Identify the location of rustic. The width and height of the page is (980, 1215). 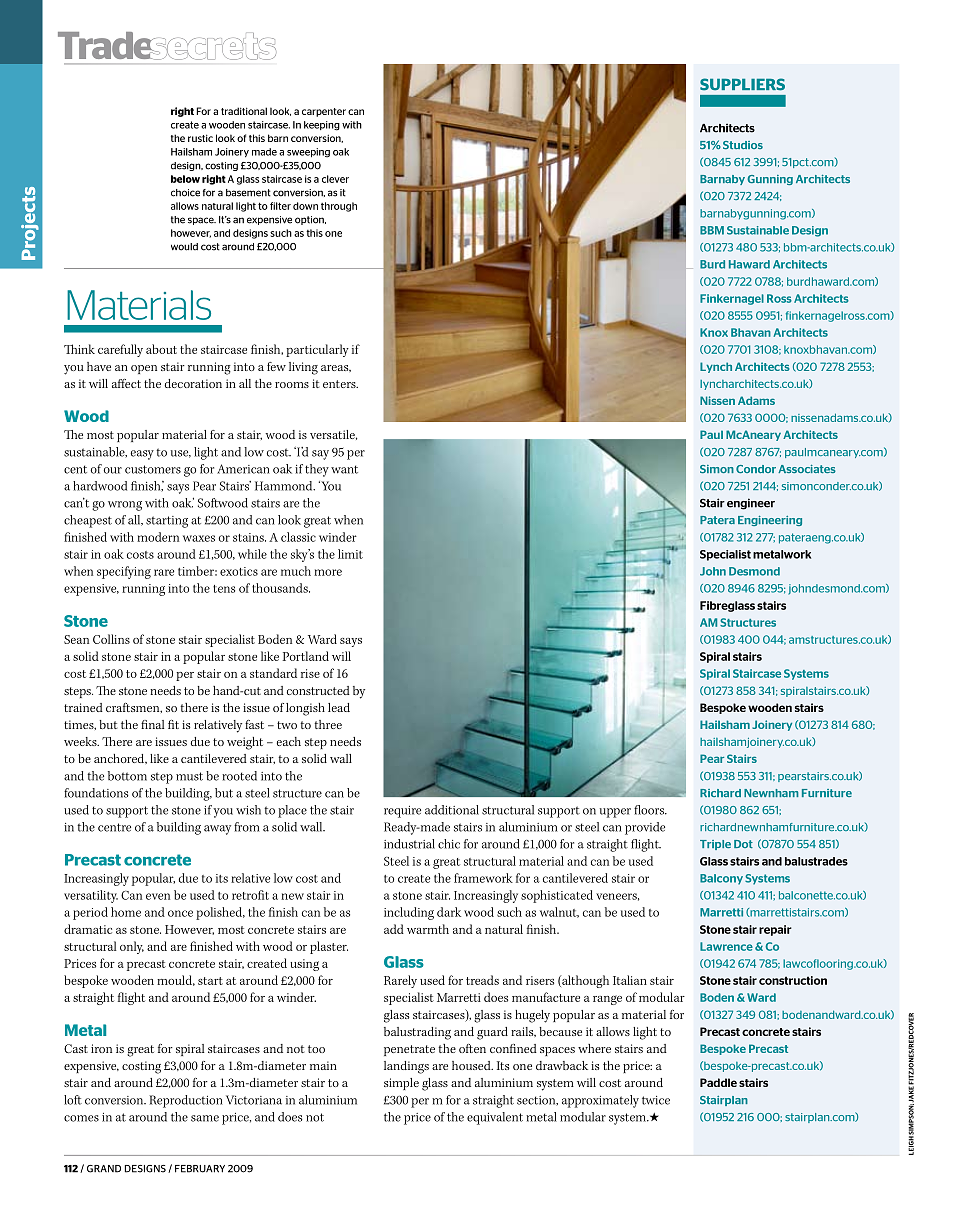
(200, 138).
